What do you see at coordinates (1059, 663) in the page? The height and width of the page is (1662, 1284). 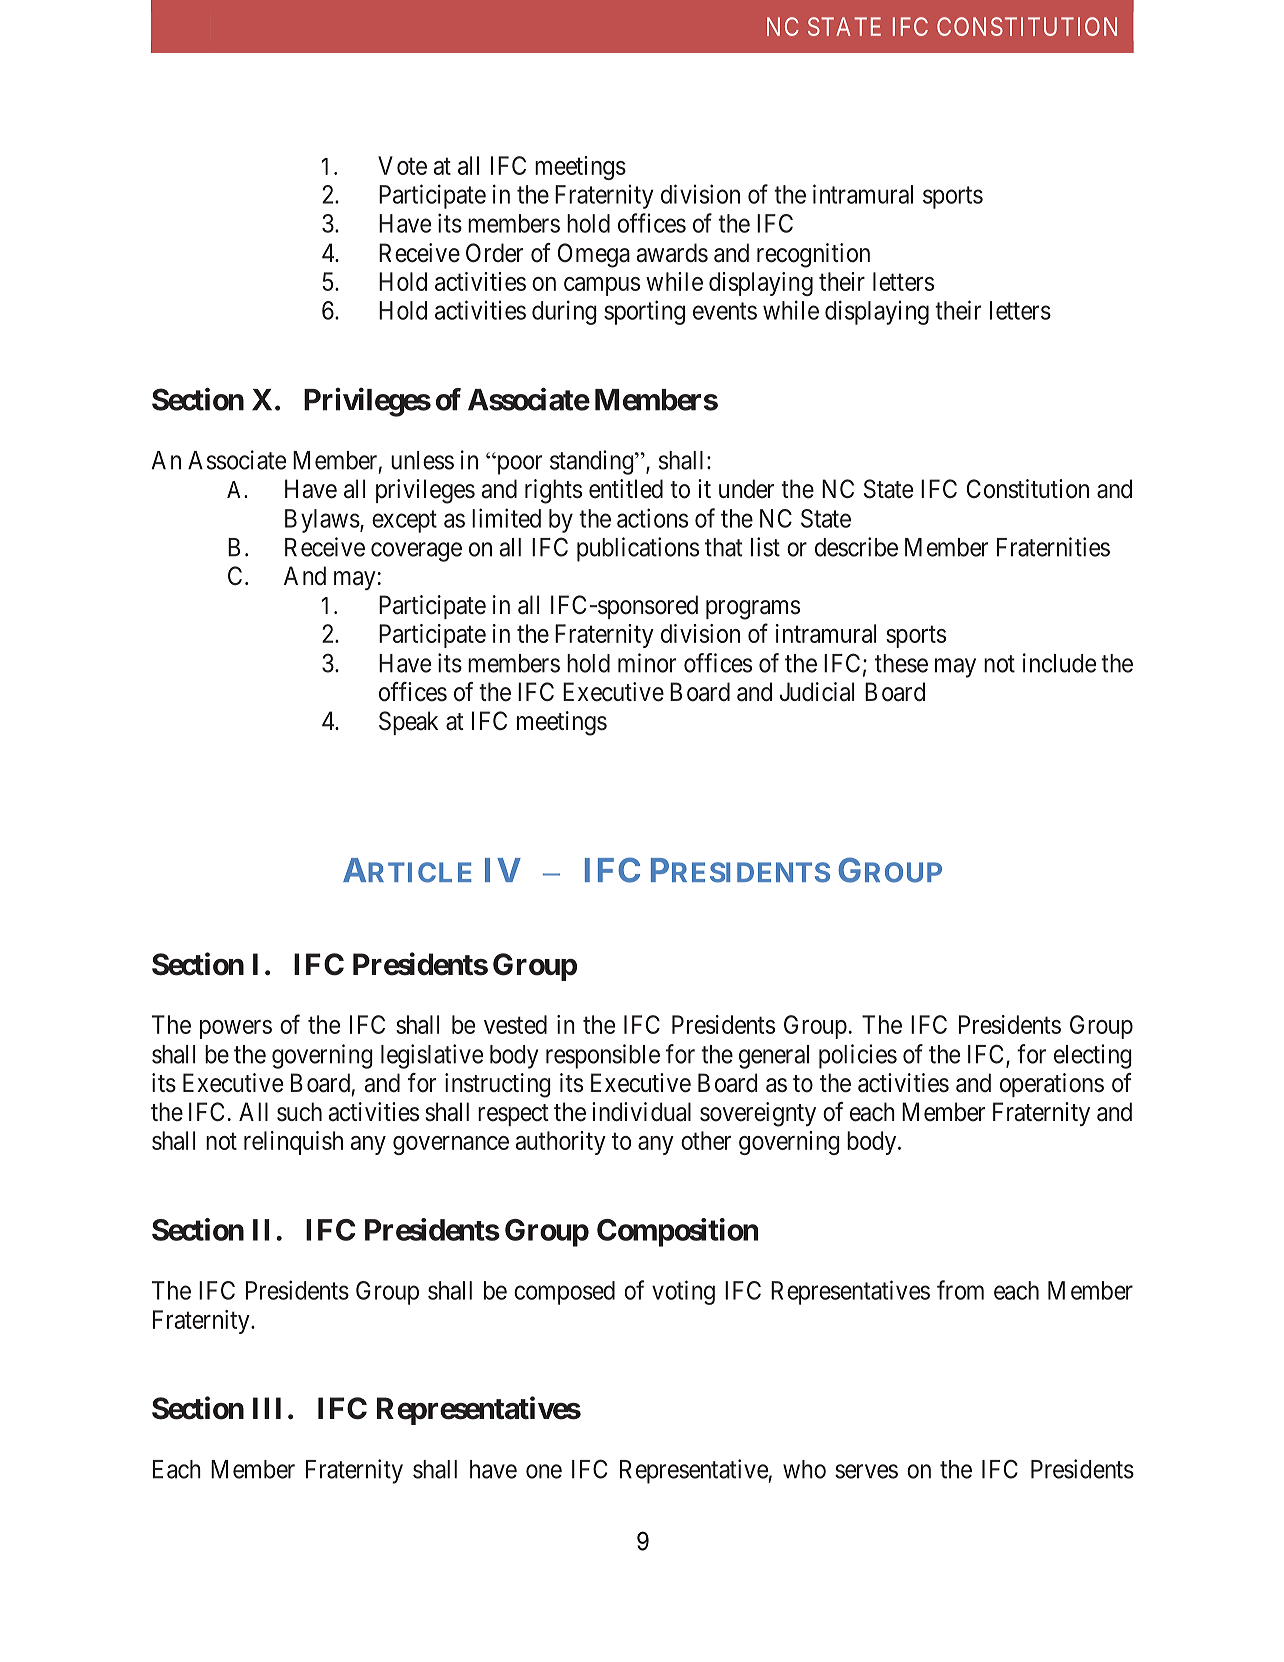 I see `include` at bounding box center [1059, 663].
